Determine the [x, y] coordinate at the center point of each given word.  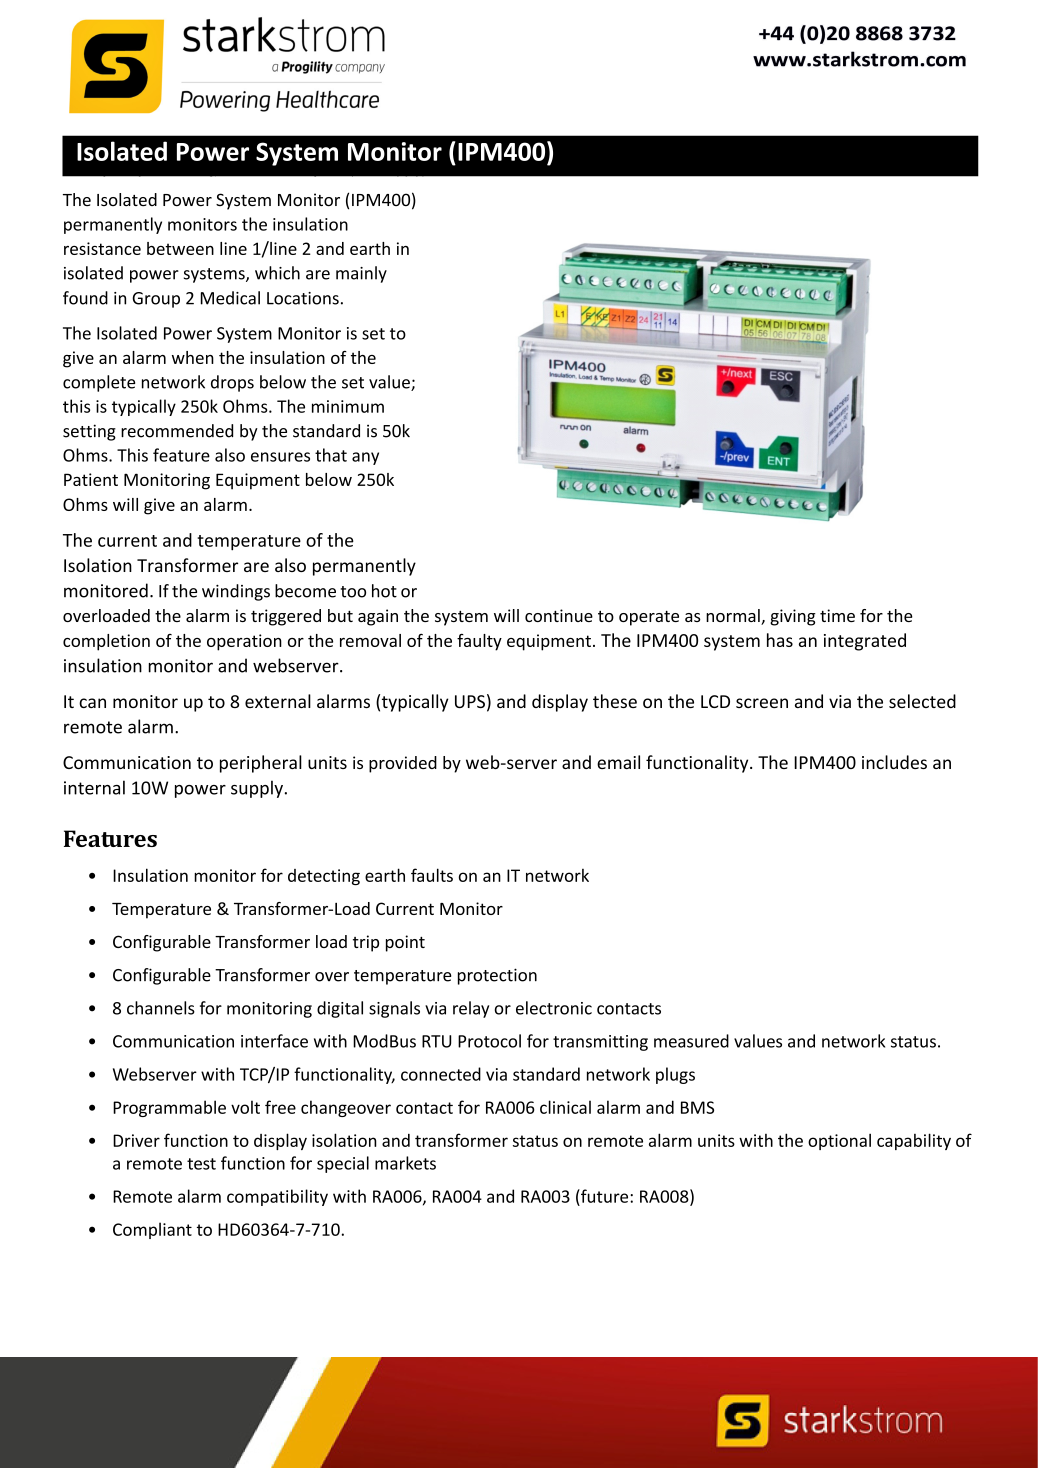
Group [156, 300]
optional [839, 1141]
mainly [361, 274]
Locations [303, 298]
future [605, 1196]
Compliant [152, 1230]
